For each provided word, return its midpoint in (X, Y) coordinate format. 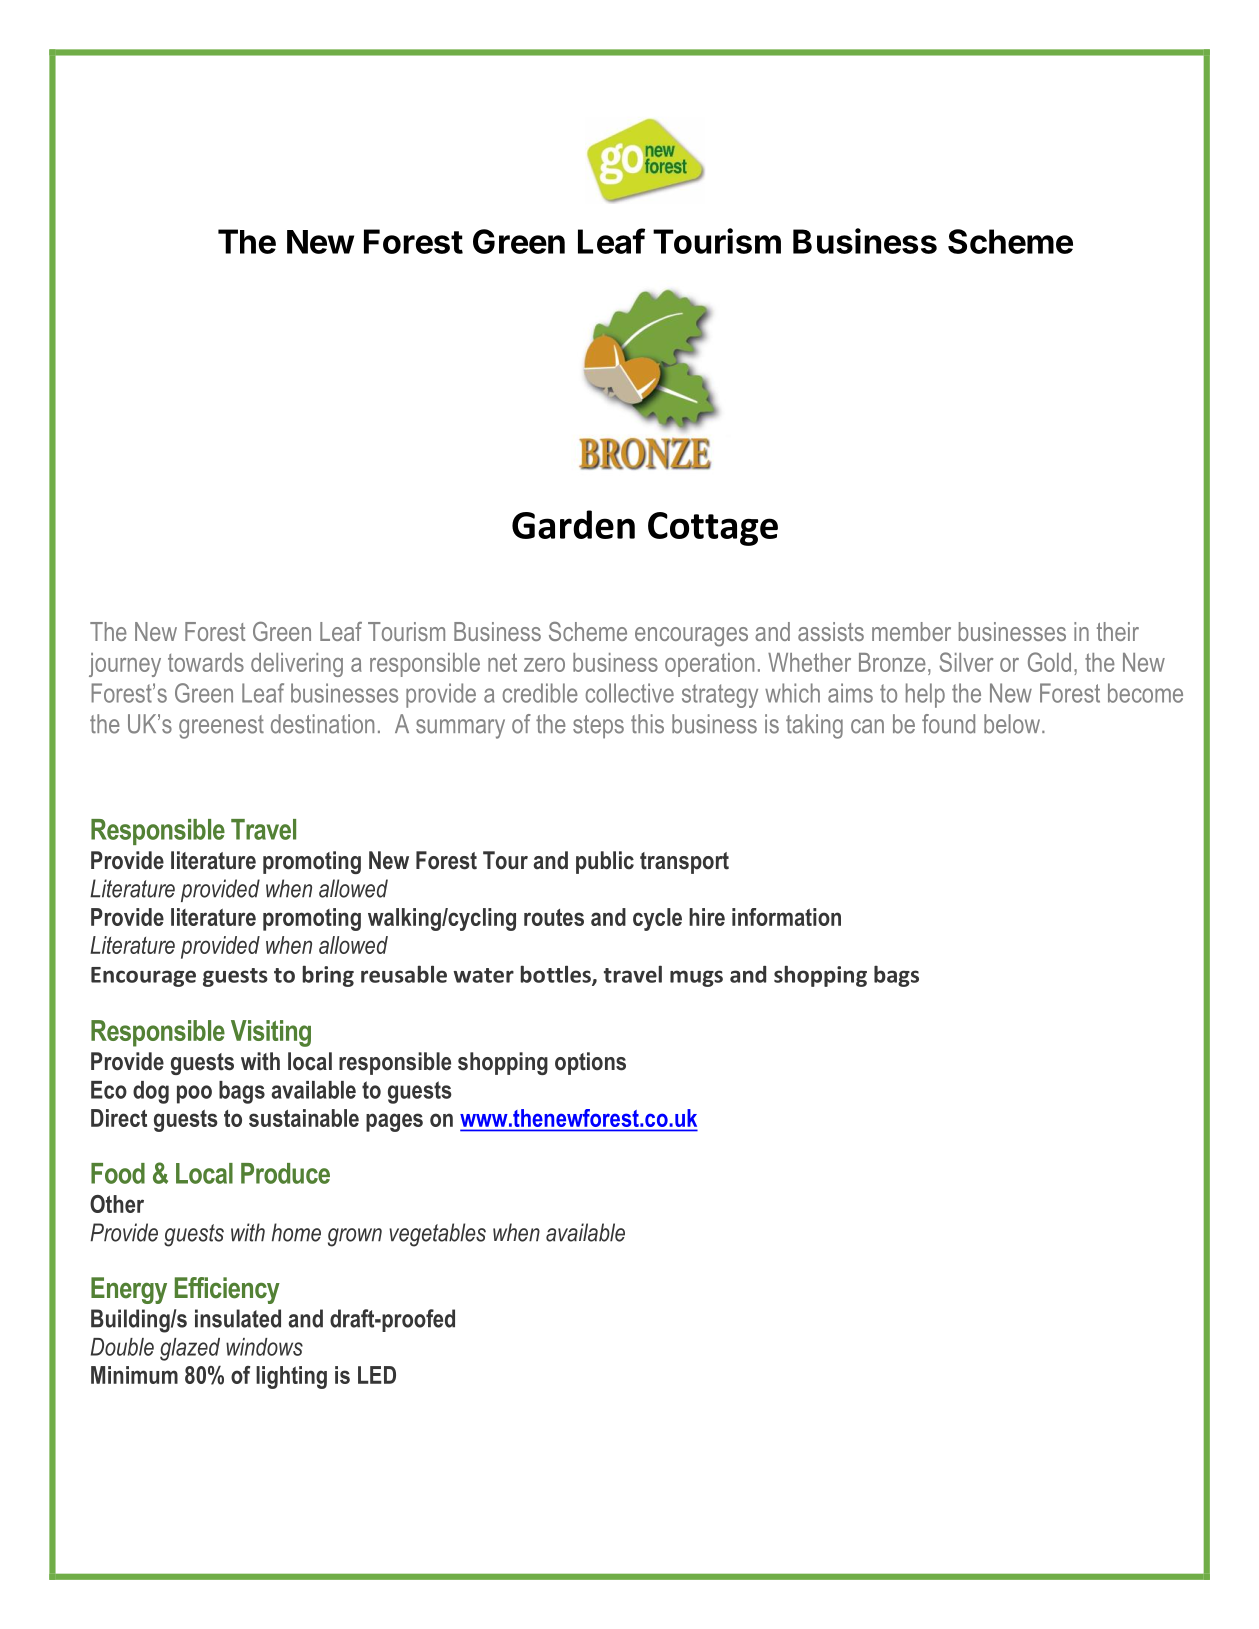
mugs (696, 978)
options (590, 1063)
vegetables (437, 1235)
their (1118, 631)
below (1012, 724)
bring (328, 976)
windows (264, 1347)
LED (377, 1375)
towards (206, 662)
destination (322, 724)
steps (598, 727)
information (786, 917)
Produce (285, 1173)
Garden (573, 524)
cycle (657, 919)
